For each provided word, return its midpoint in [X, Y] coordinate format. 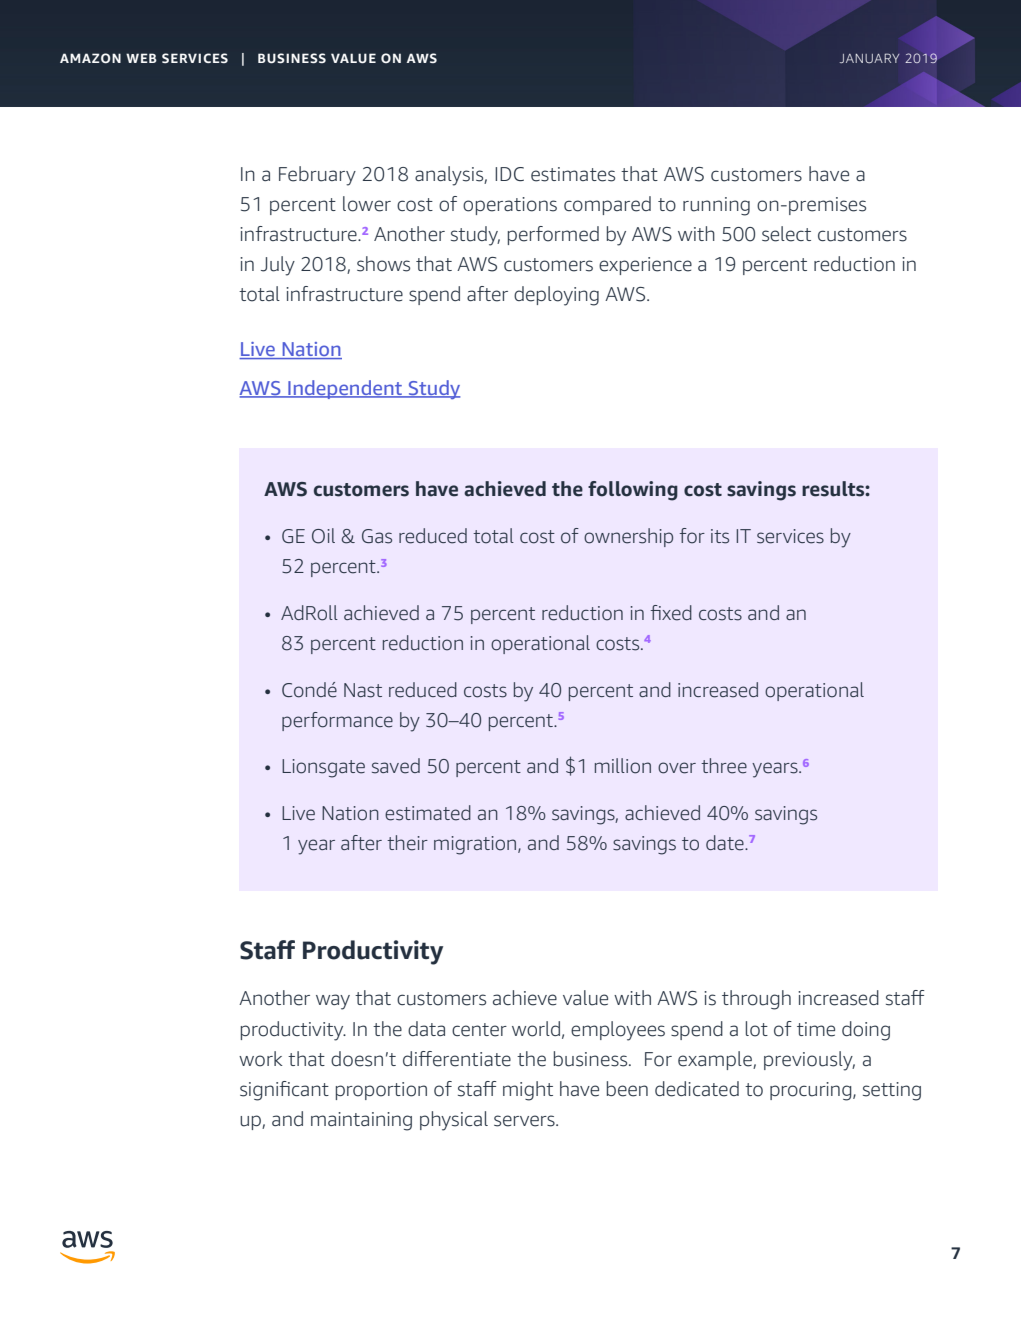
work [261, 1059]
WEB [141, 58]
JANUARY [870, 58]
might [528, 1091]
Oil [323, 536]
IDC [509, 174]
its [720, 536]
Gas [377, 536]
